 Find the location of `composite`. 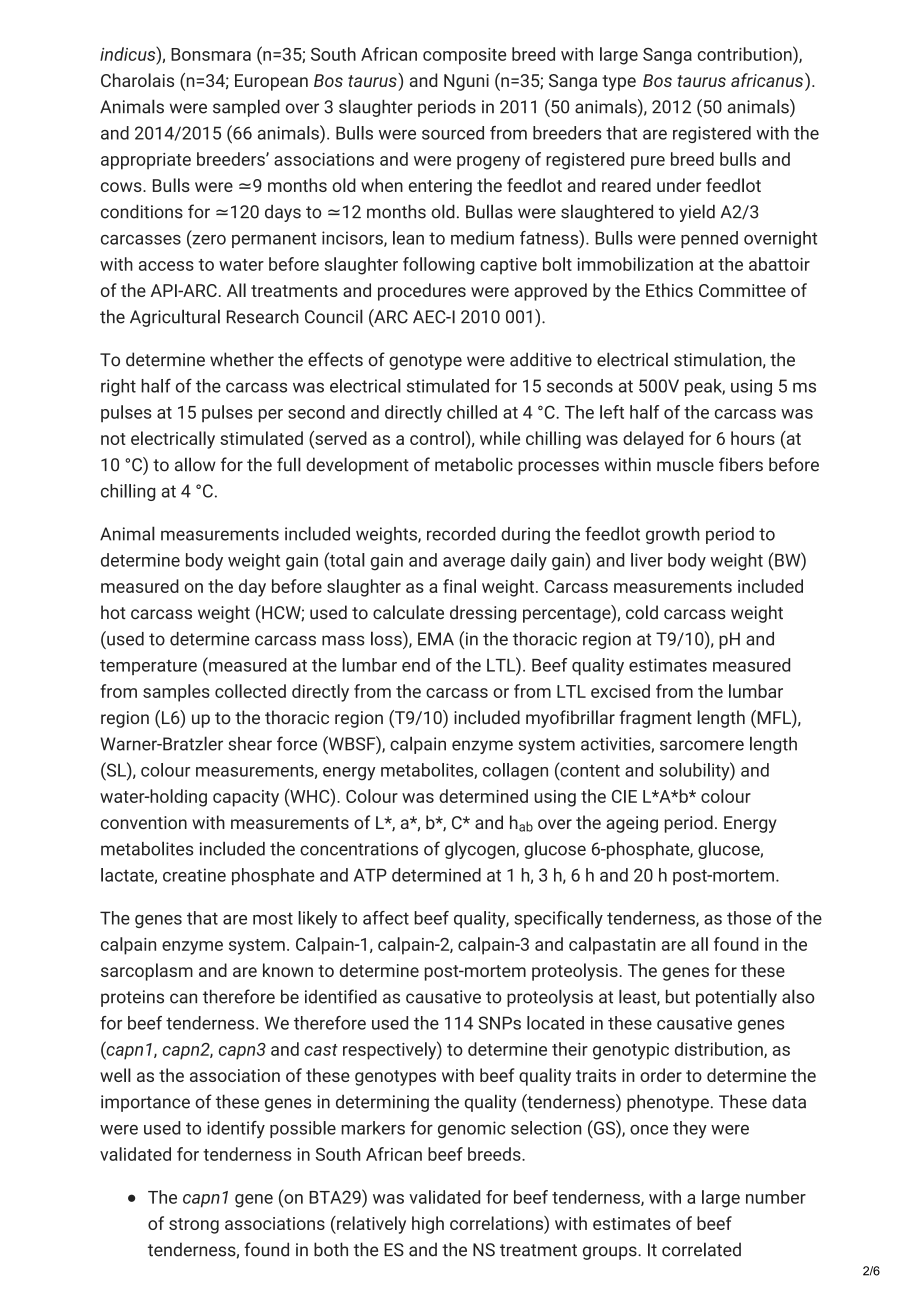

composite is located at coordinates (464, 56).
